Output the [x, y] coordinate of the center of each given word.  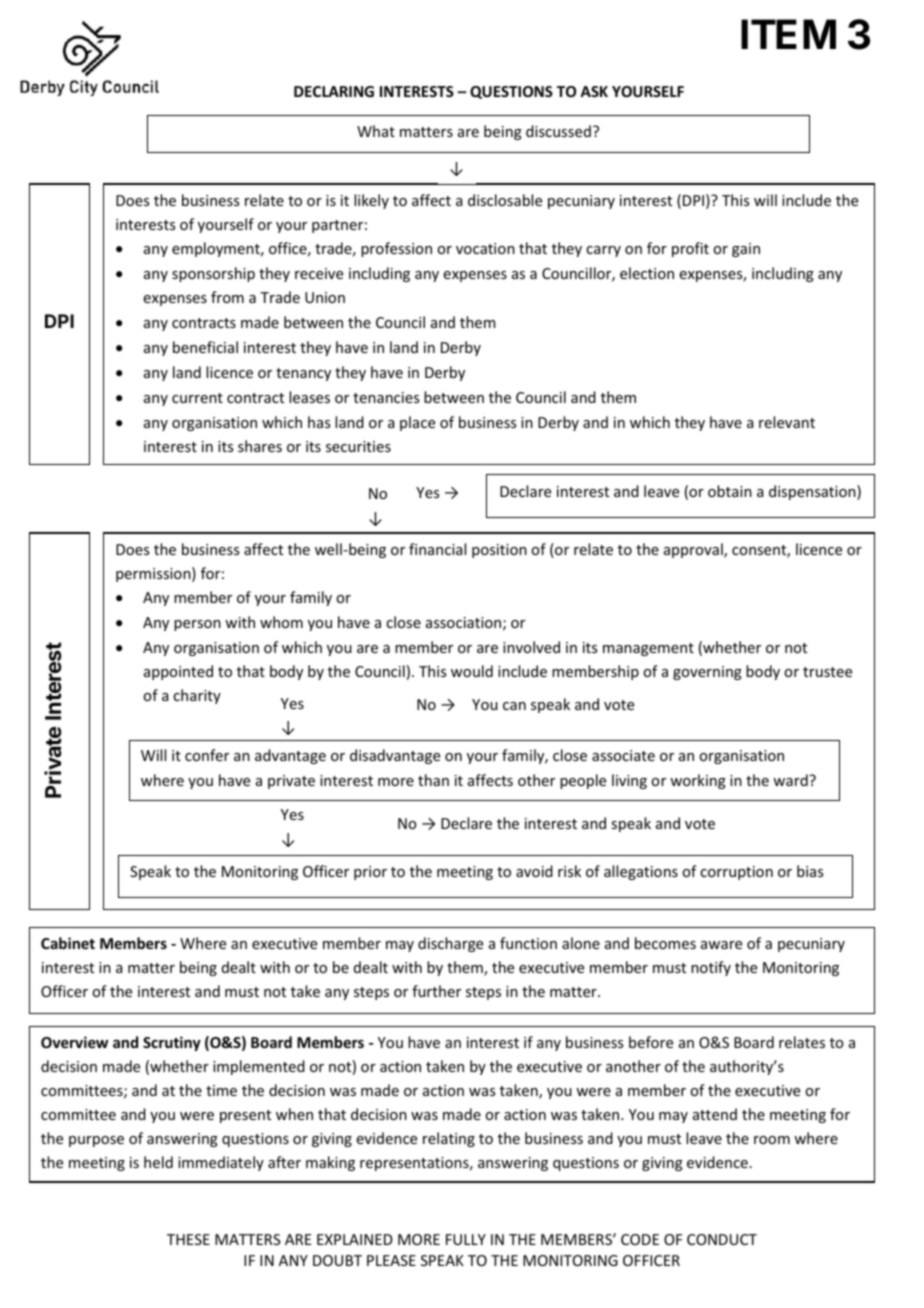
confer [207, 755]
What [376, 131]
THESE [188, 1239]
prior [370, 873]
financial [437, 549]
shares [260, 446]
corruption [736, 873]
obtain [730, 491]
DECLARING [334, 91]
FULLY [466, 1239]
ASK [594, 91]
